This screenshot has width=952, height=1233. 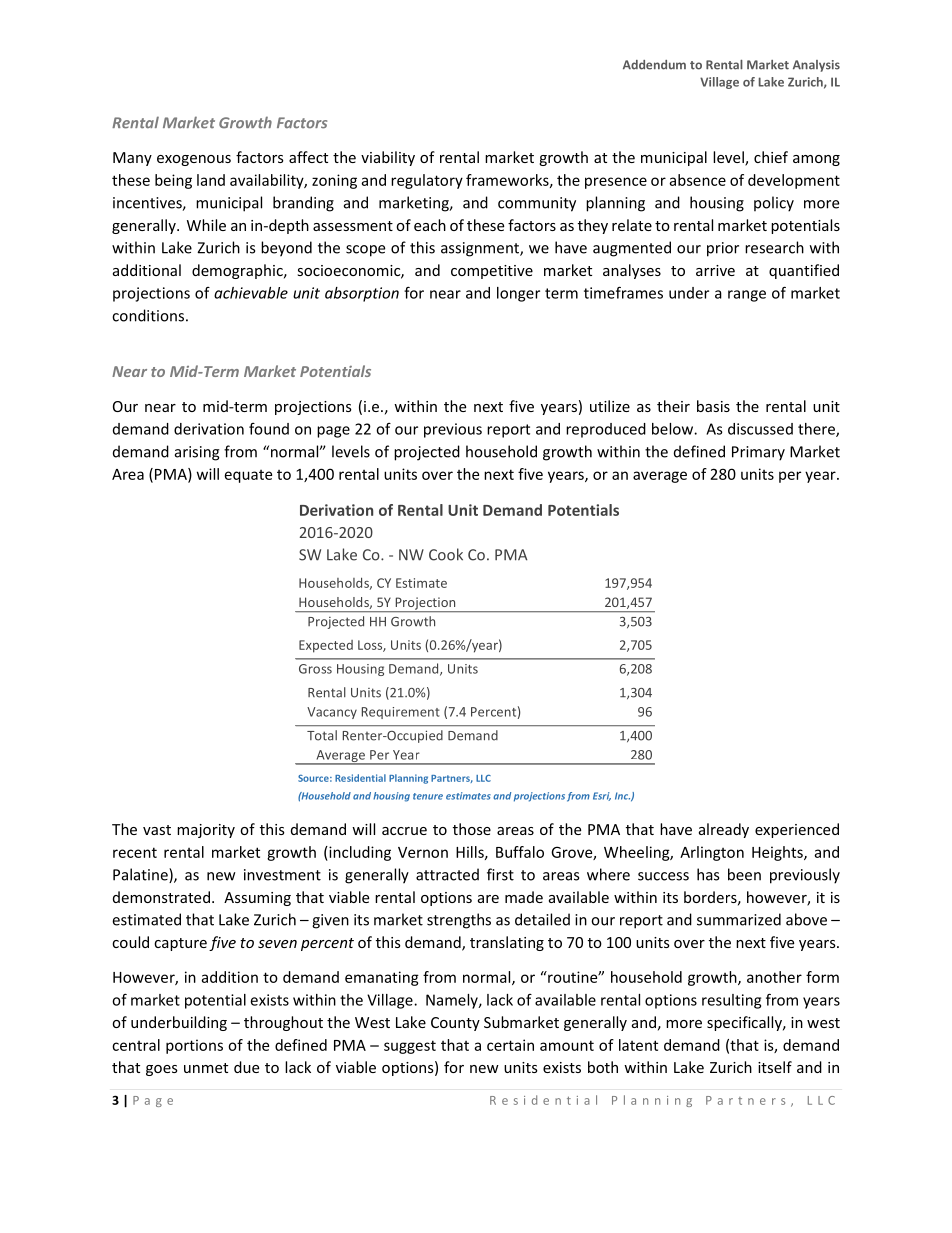 What do you see at coordinates (446, 554) in the screenshot?
I see `Cook` at bounding box center [446, 554].
